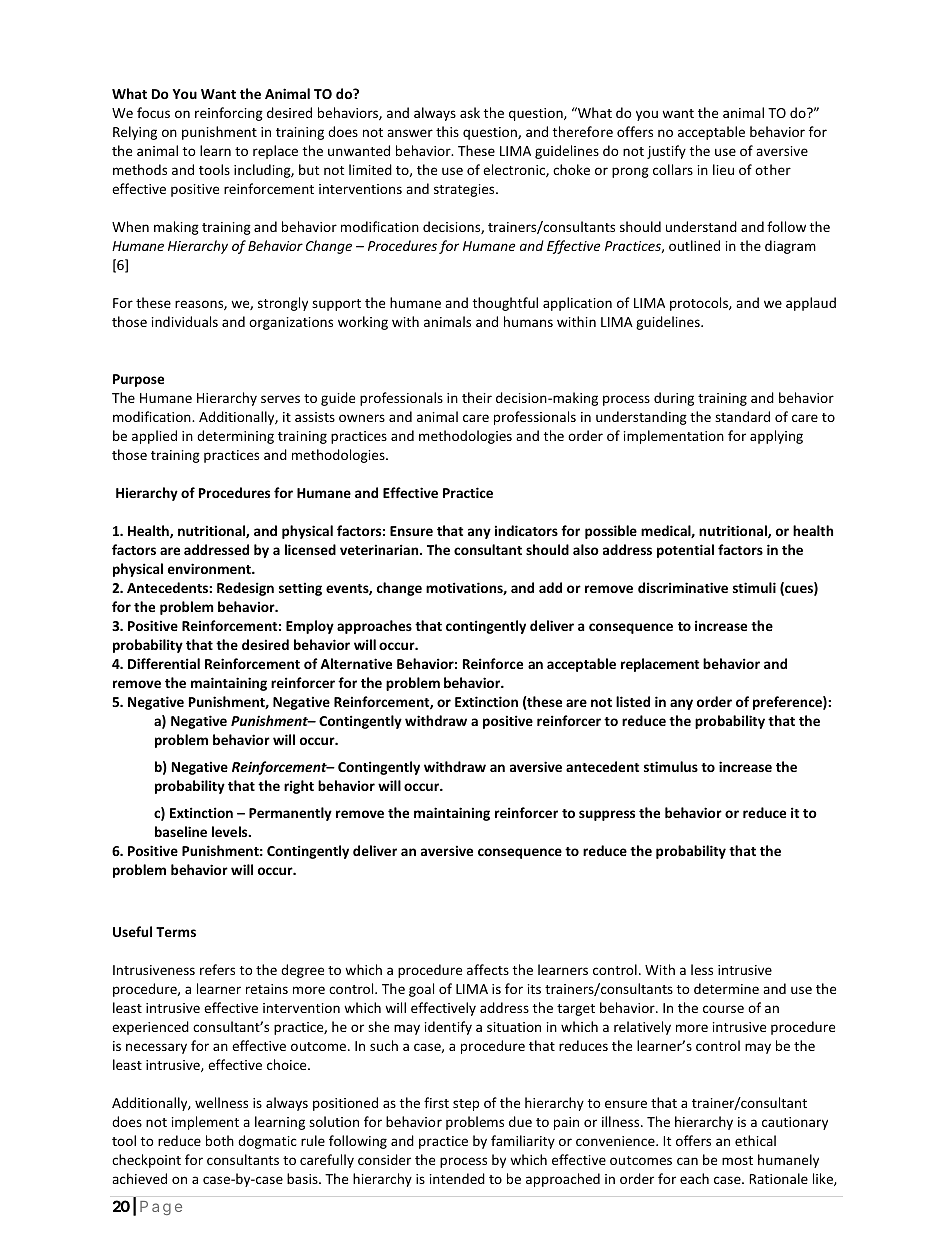 This image has height=1233, width=952. Describe the element at coordinates (229, 114) in the image. I see `reinforcing` at that location.
